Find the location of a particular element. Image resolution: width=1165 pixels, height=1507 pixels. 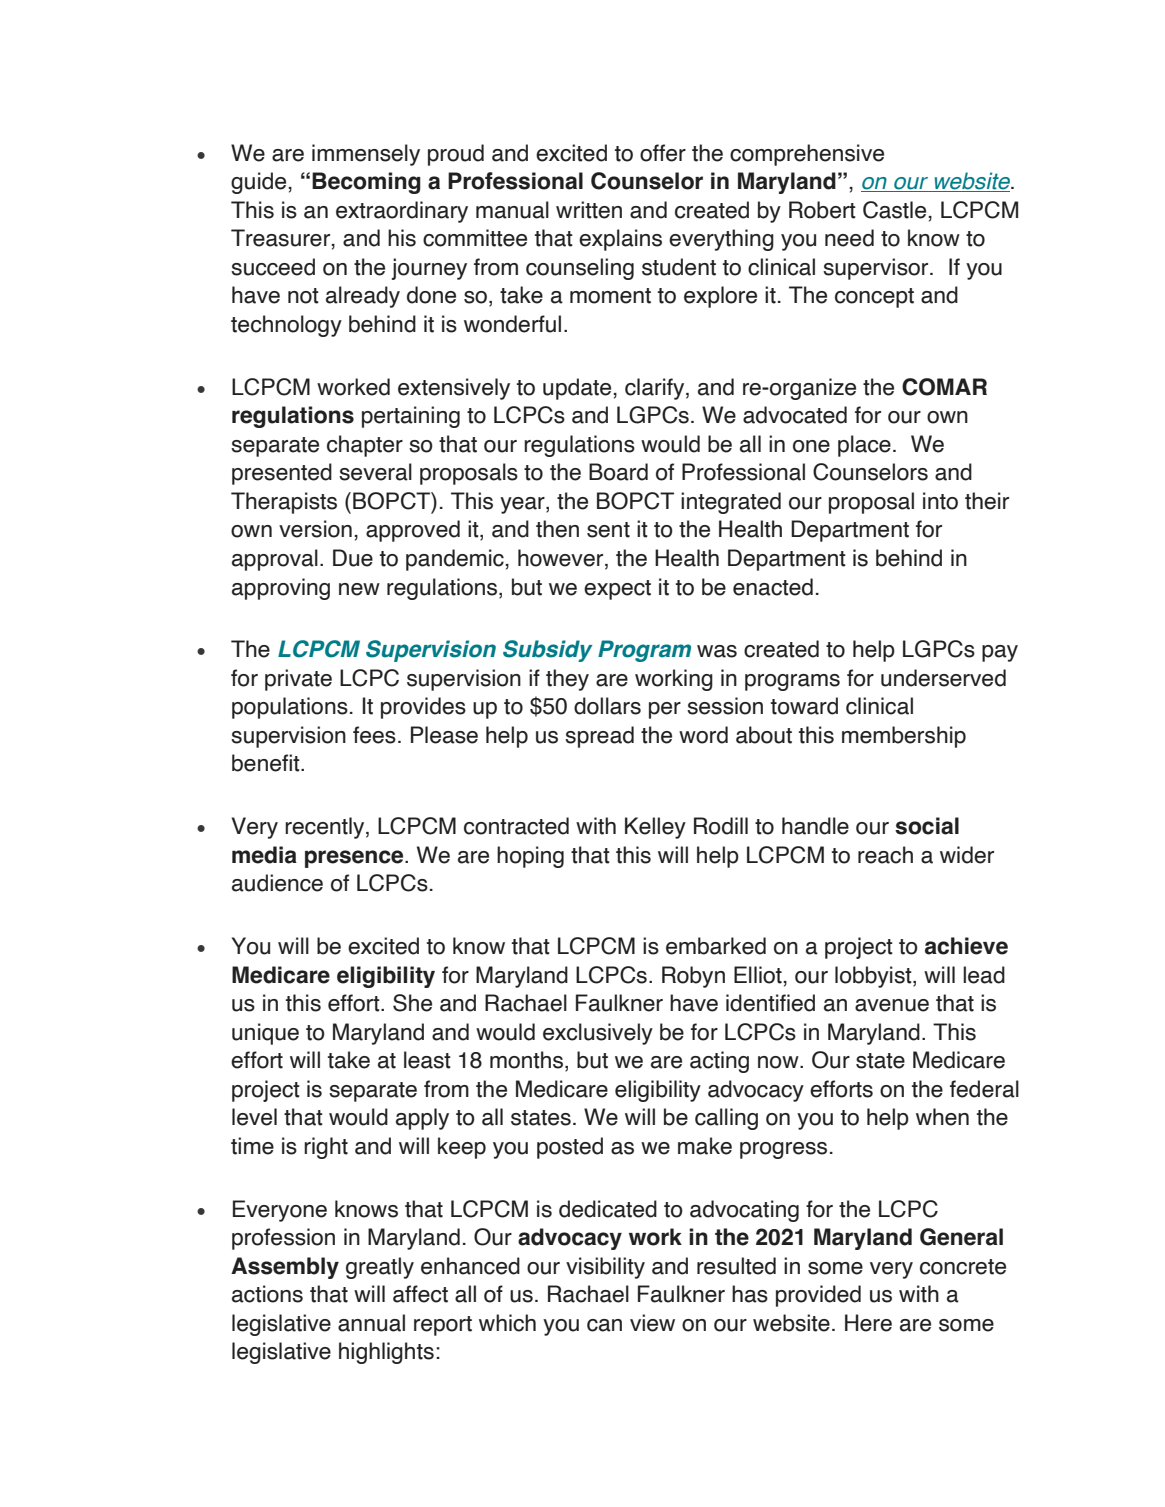

can is located at coordinates (604, 1325).
